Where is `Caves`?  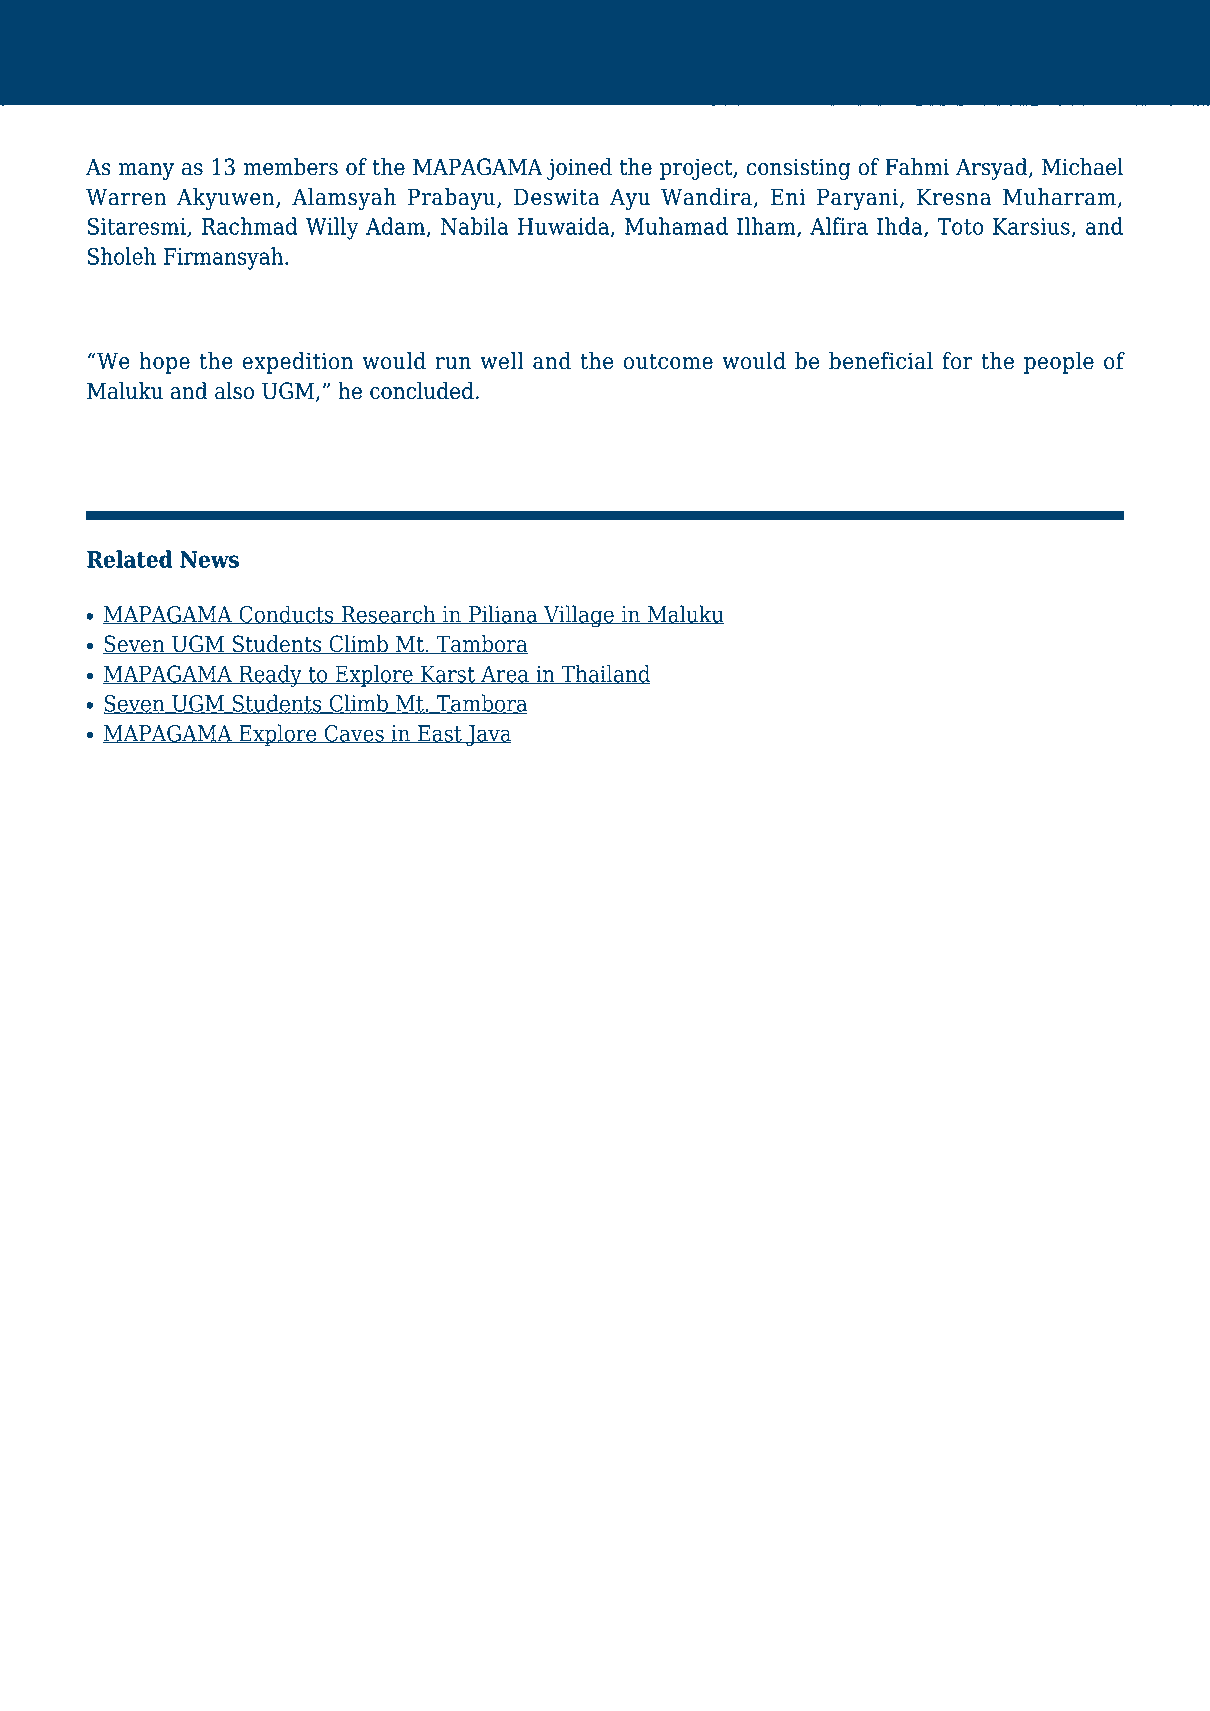
Caves is located at coordinates (354, 734).
